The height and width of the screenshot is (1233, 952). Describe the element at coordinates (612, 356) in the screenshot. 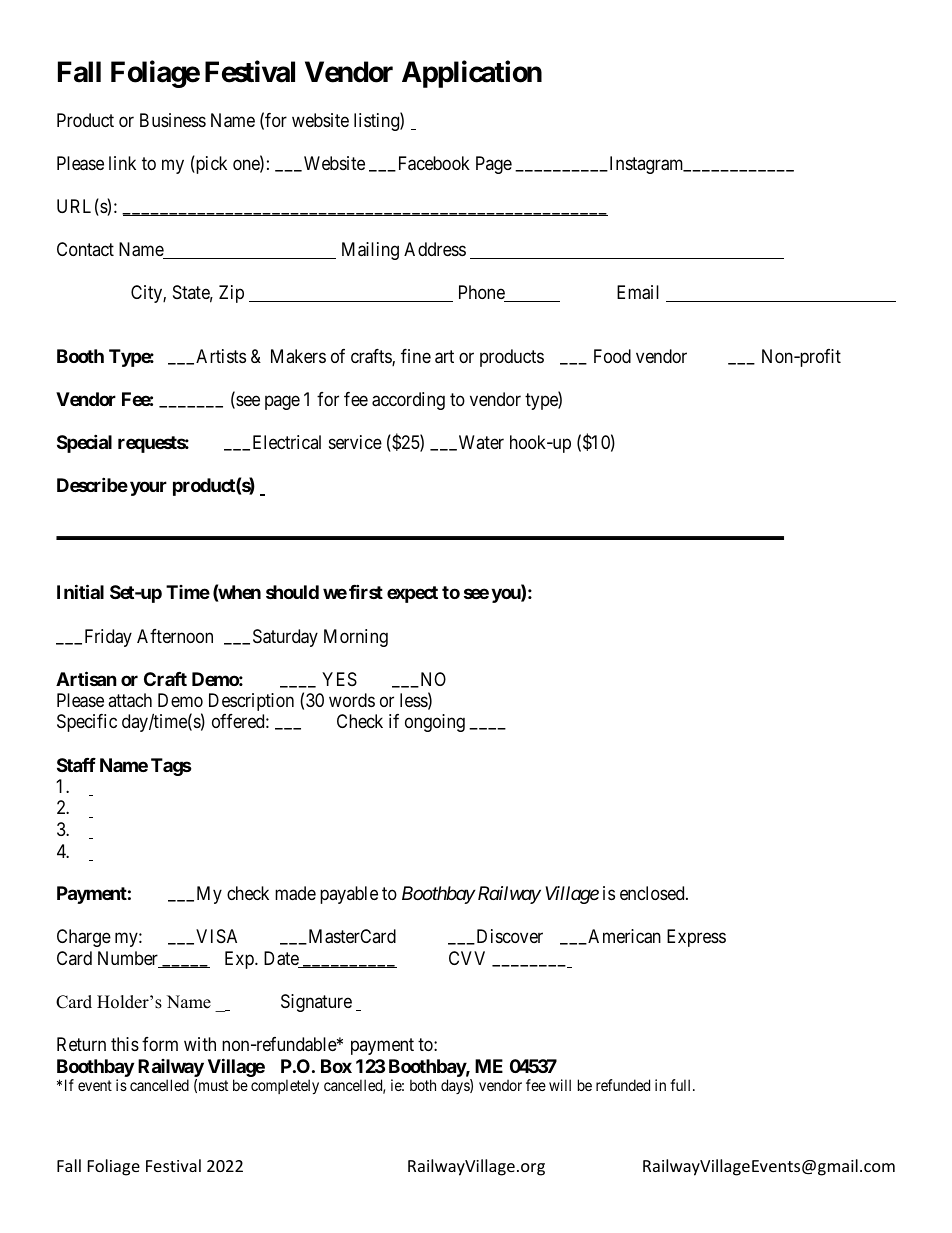

I see `Food` at that location.
